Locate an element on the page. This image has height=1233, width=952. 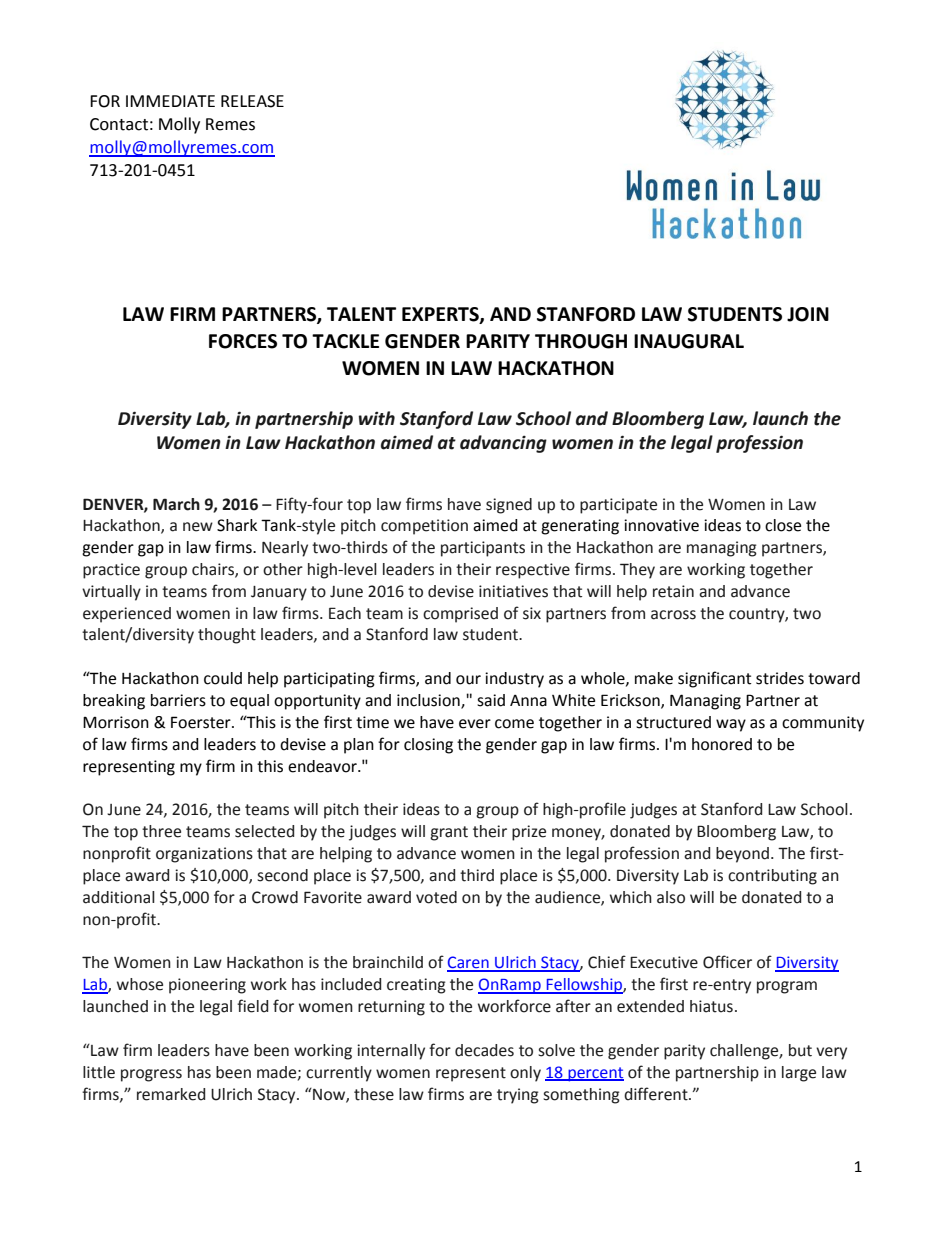
barriers is located at coordinates (178, 700).
